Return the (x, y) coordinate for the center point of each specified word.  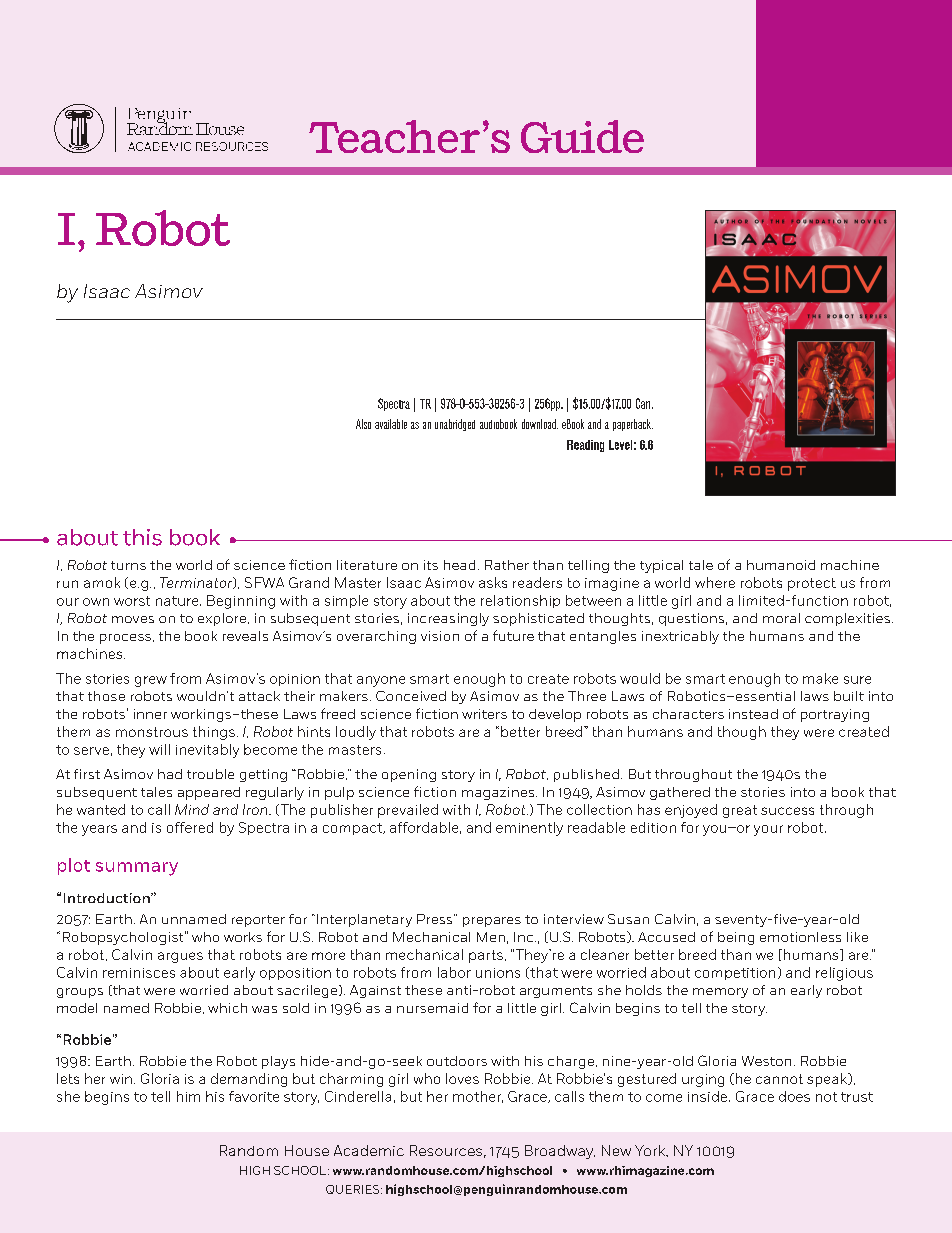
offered (190, 827)
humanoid (781, 565)
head (459, 565)
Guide (582, 136)
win (121, 1079)
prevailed (408, 811)
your (768, 830)
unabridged (455, 425)
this (142, 537)
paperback (633, 425)
